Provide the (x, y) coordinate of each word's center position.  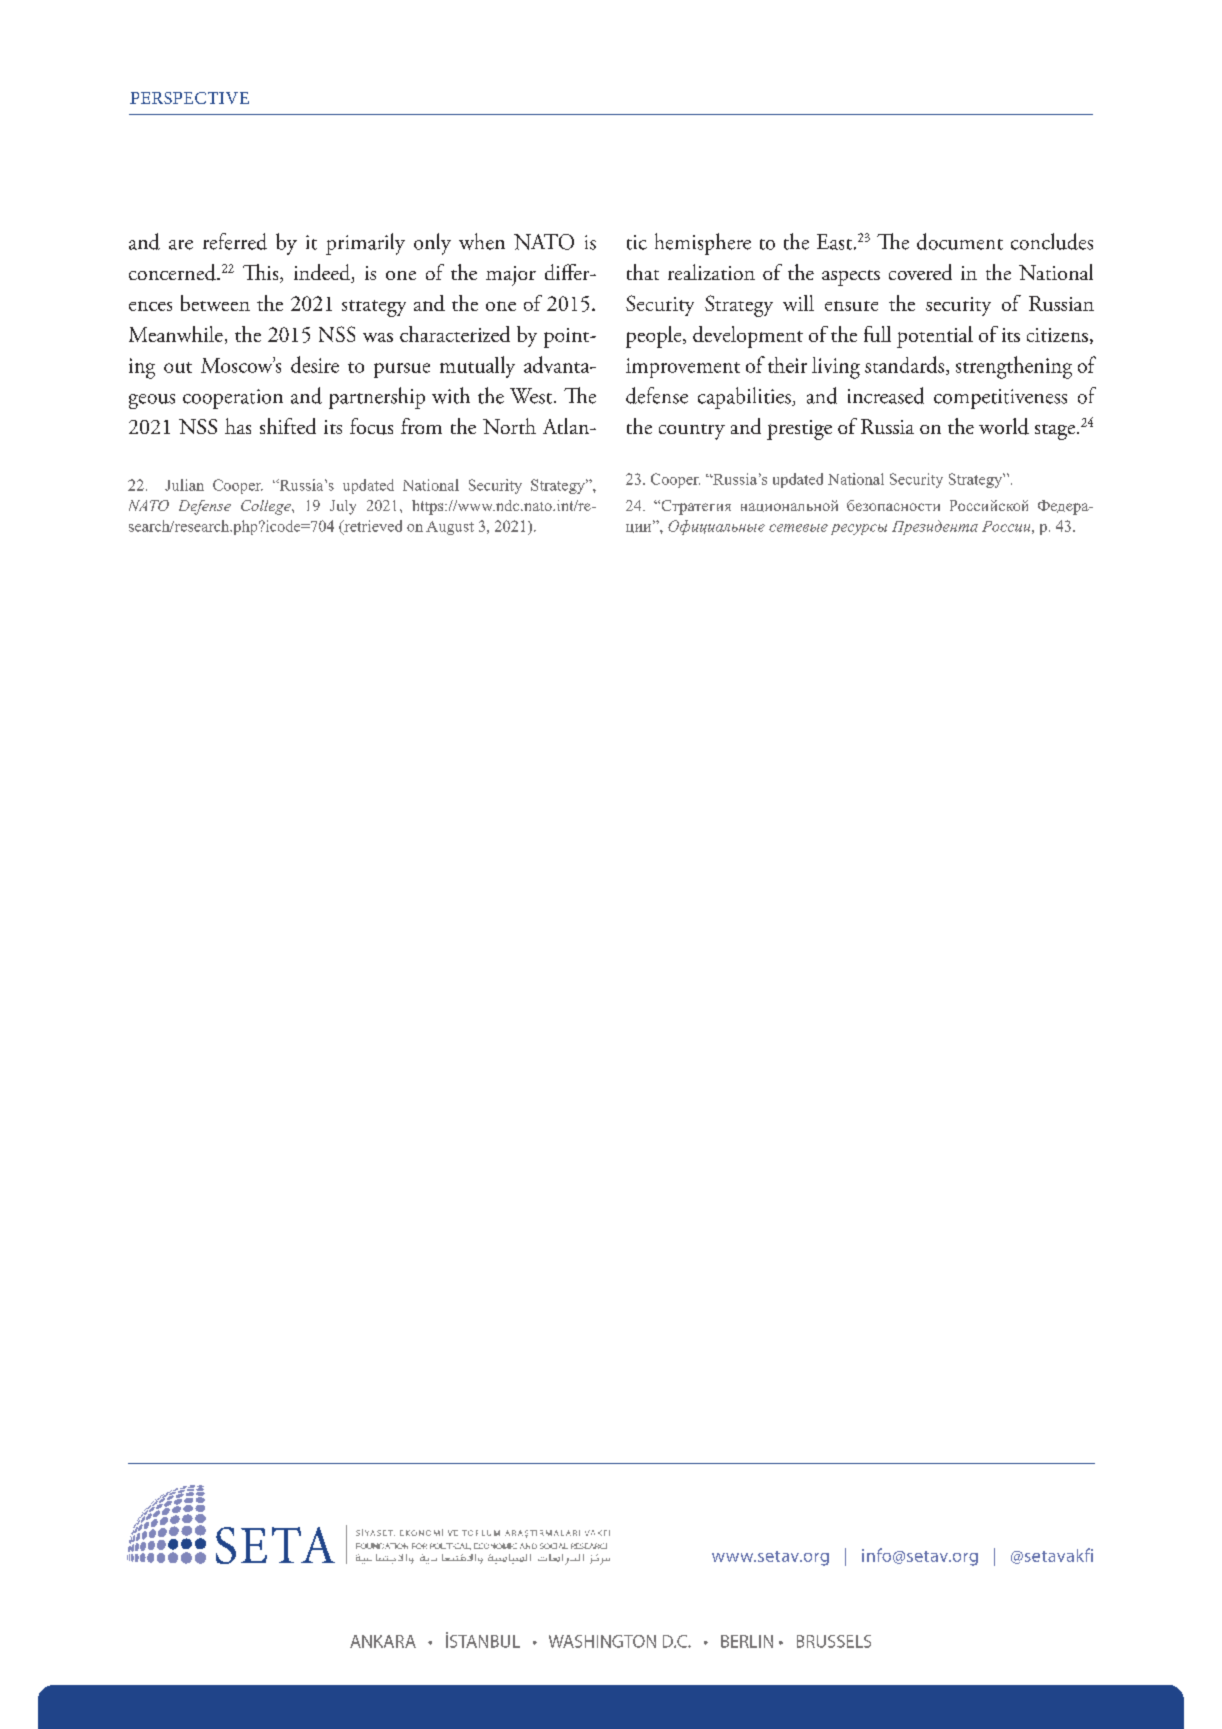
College (267, 507)
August (450, 528)
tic (637, 242)
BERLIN (747, 1641)
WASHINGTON (602, 1641)
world (1004, 426)
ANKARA (383, 1641)
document (960, 241)
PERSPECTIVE (189, 98)
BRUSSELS (834, 1641)
